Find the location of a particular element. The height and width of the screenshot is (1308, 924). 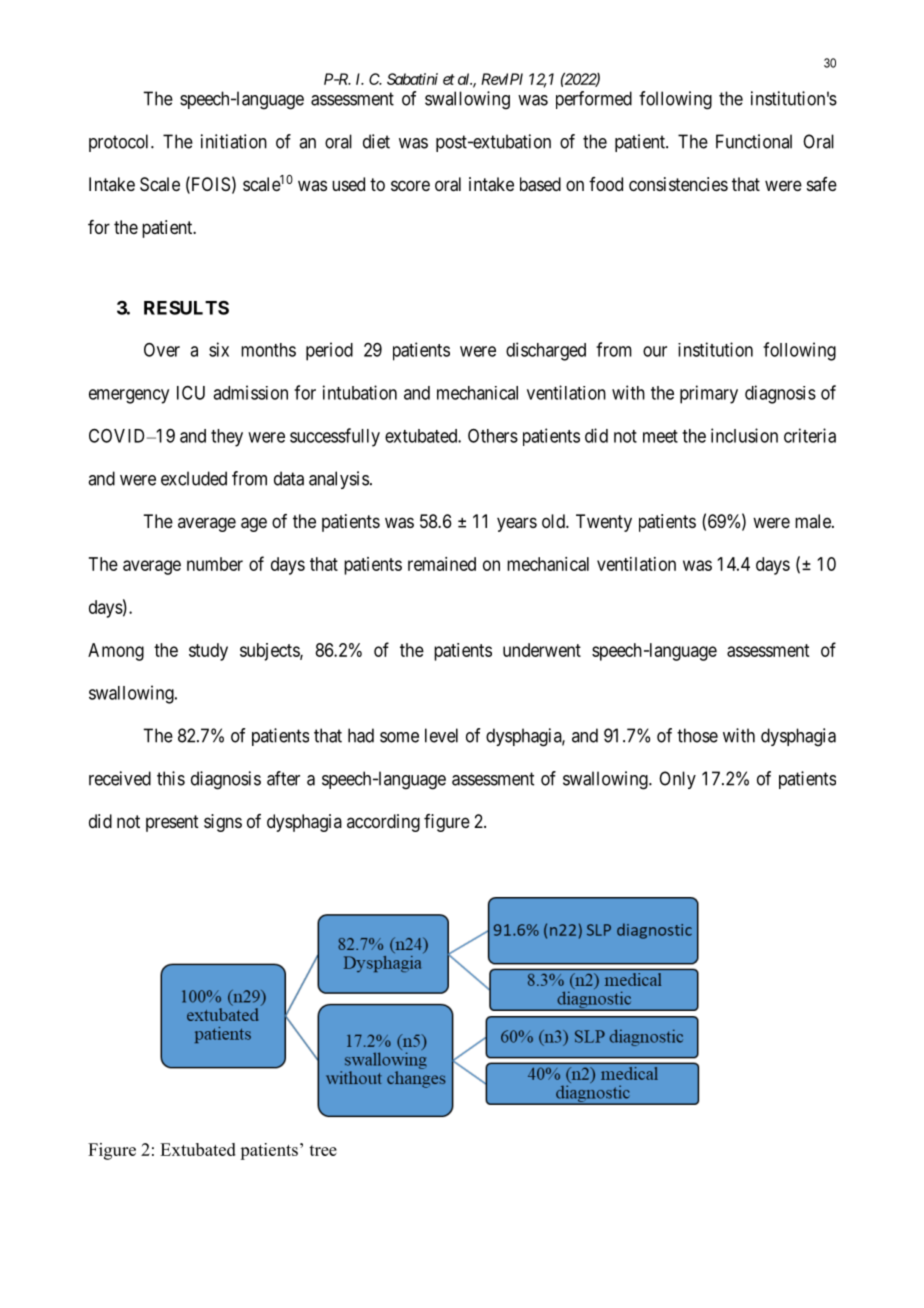

initiation is located at coordinates (234, 141).
